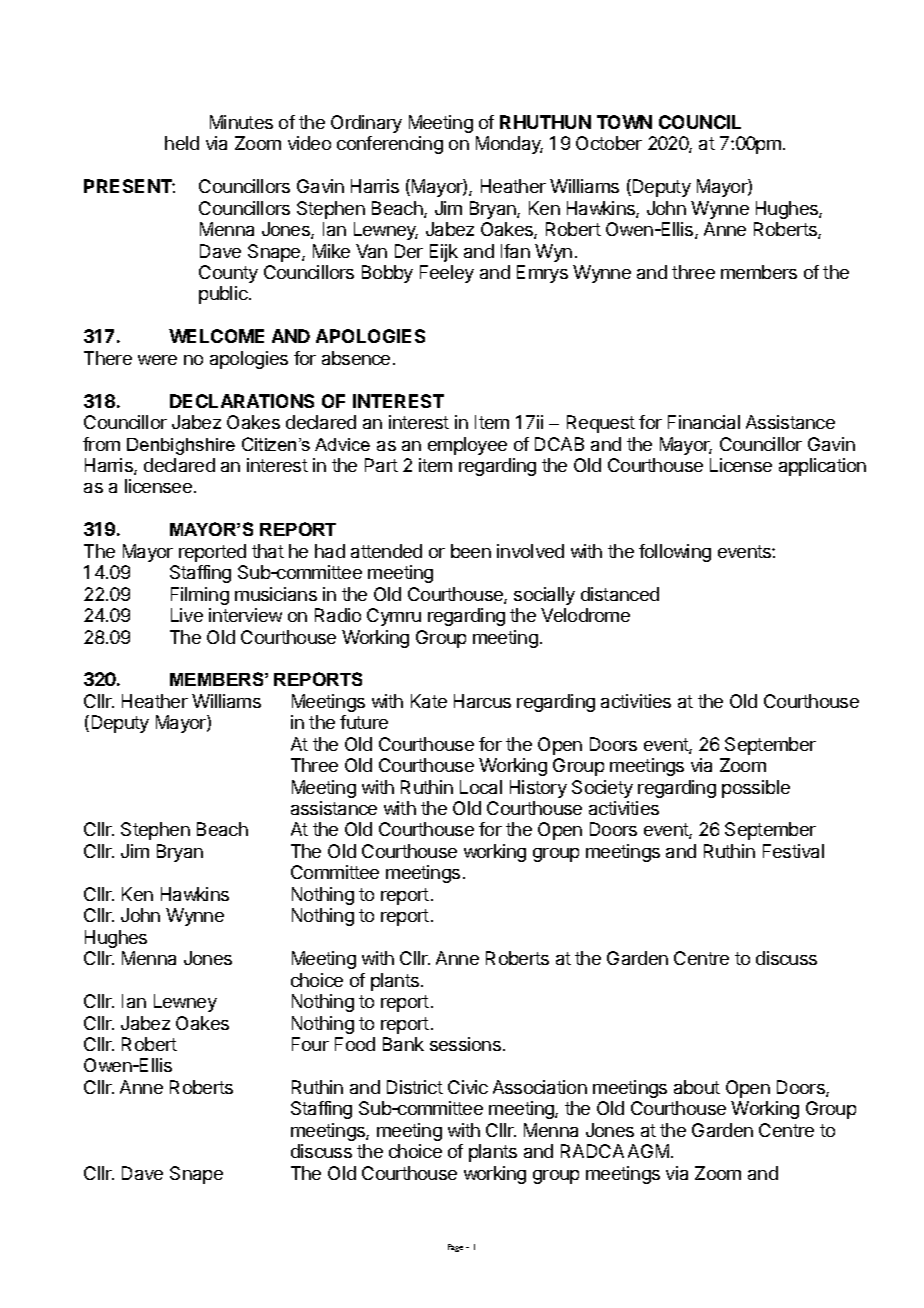 Image resolution: width=924 pixels, height=1308 pixels. Describe the element at coordinates (182, 143) in the screenshot. I see `held` at that location.
